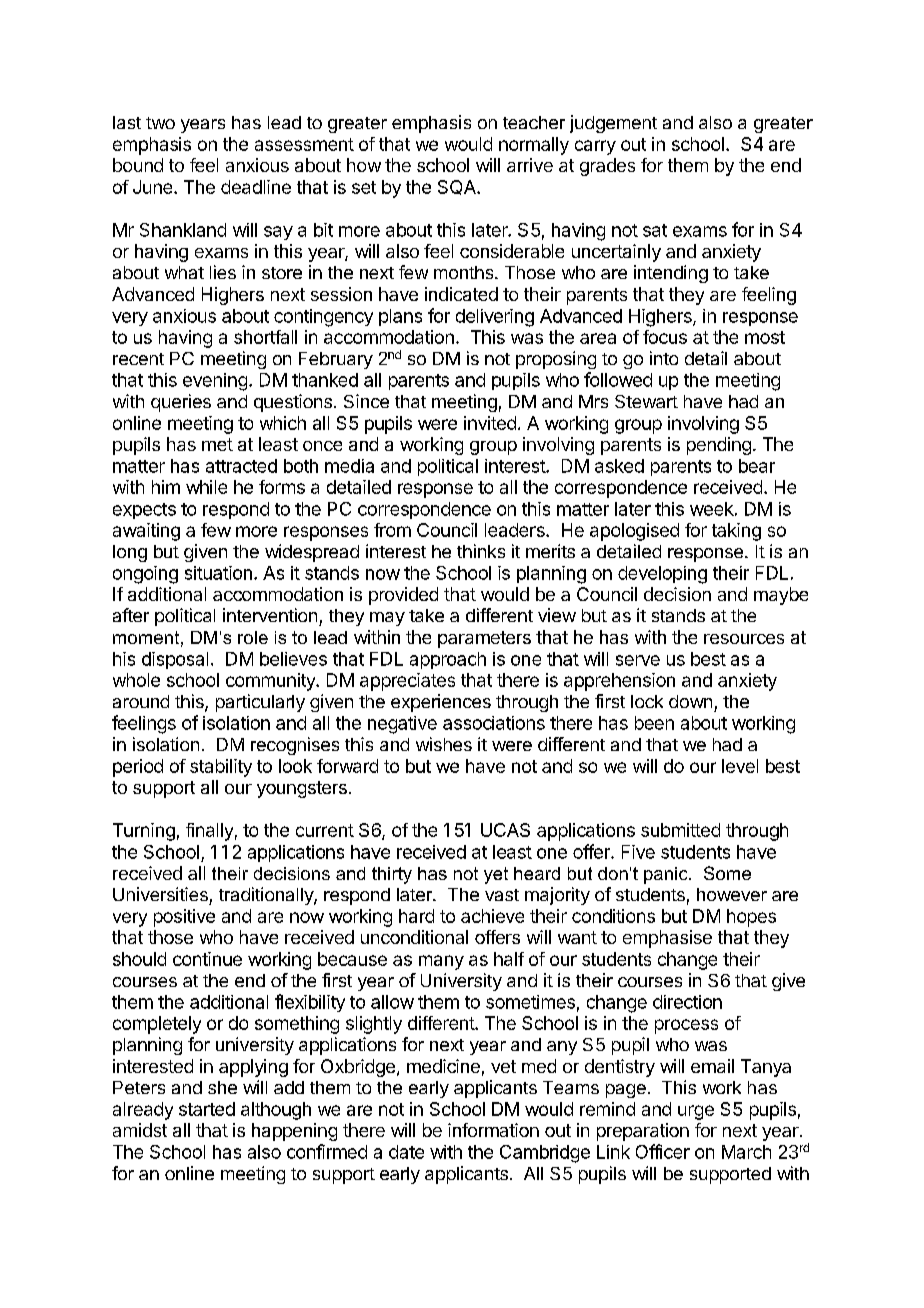 Image resolution: width=924 pixels, height=1308 pixels. I want to click on pending, so click(719, 446).
